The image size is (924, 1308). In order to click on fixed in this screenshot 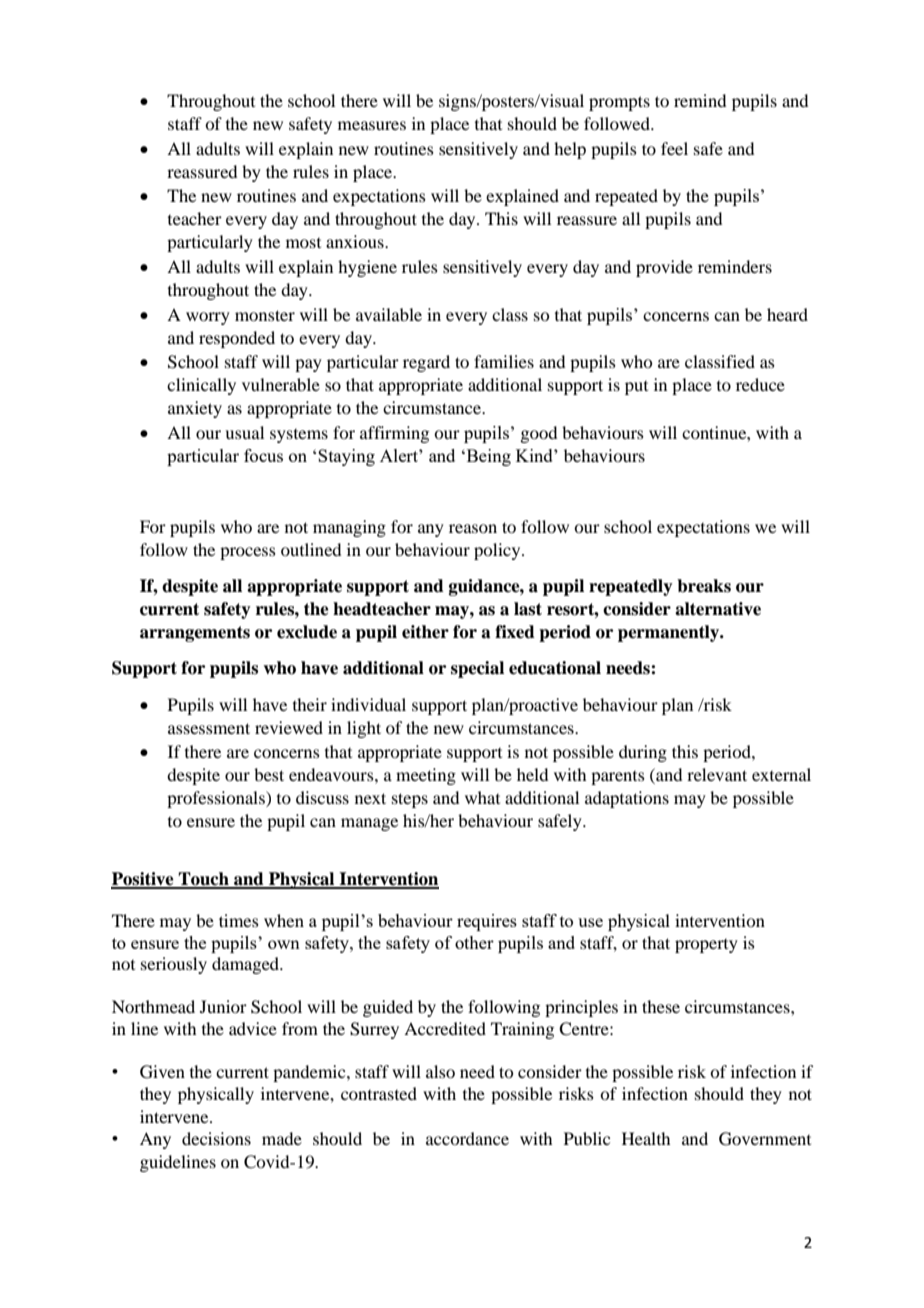, I will do `click(515, 632)`.
